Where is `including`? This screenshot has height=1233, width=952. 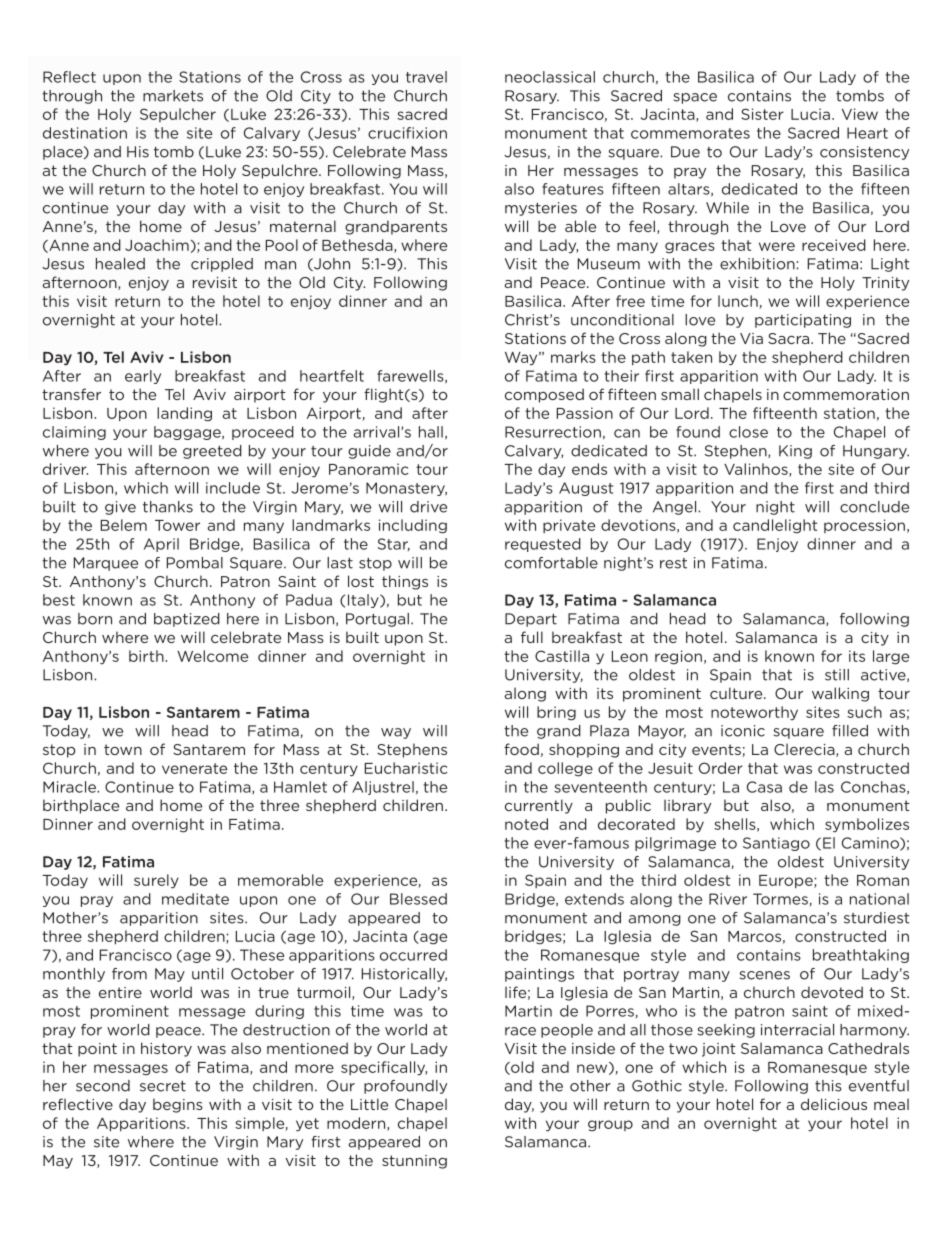
including is located at coordinates (413, 526).
